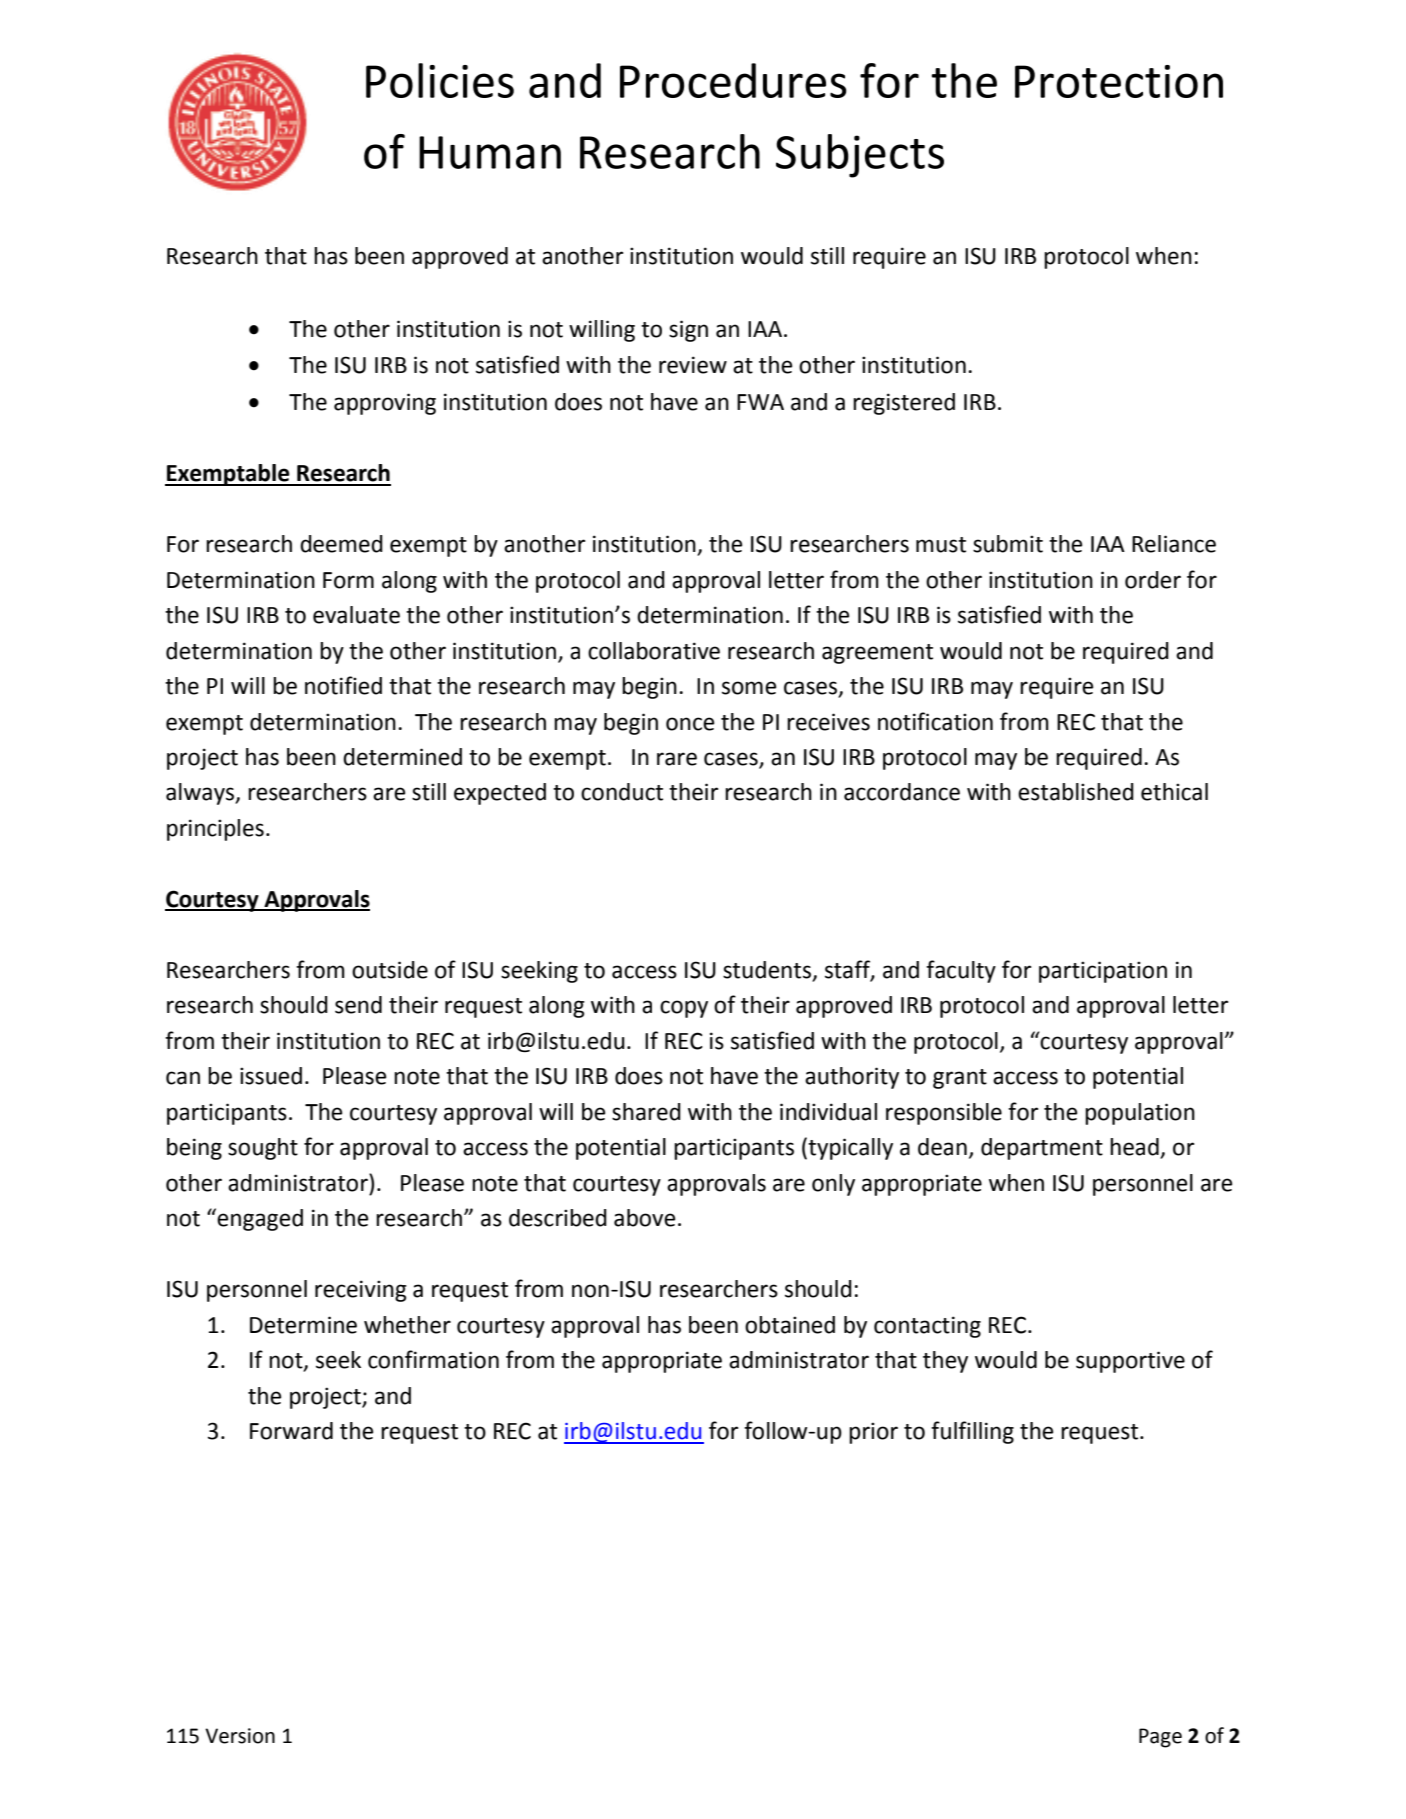  What do you see at coordinates (1119, 81) in the screenshot?
I see `Protection` at bounding box center [1119, 81].
